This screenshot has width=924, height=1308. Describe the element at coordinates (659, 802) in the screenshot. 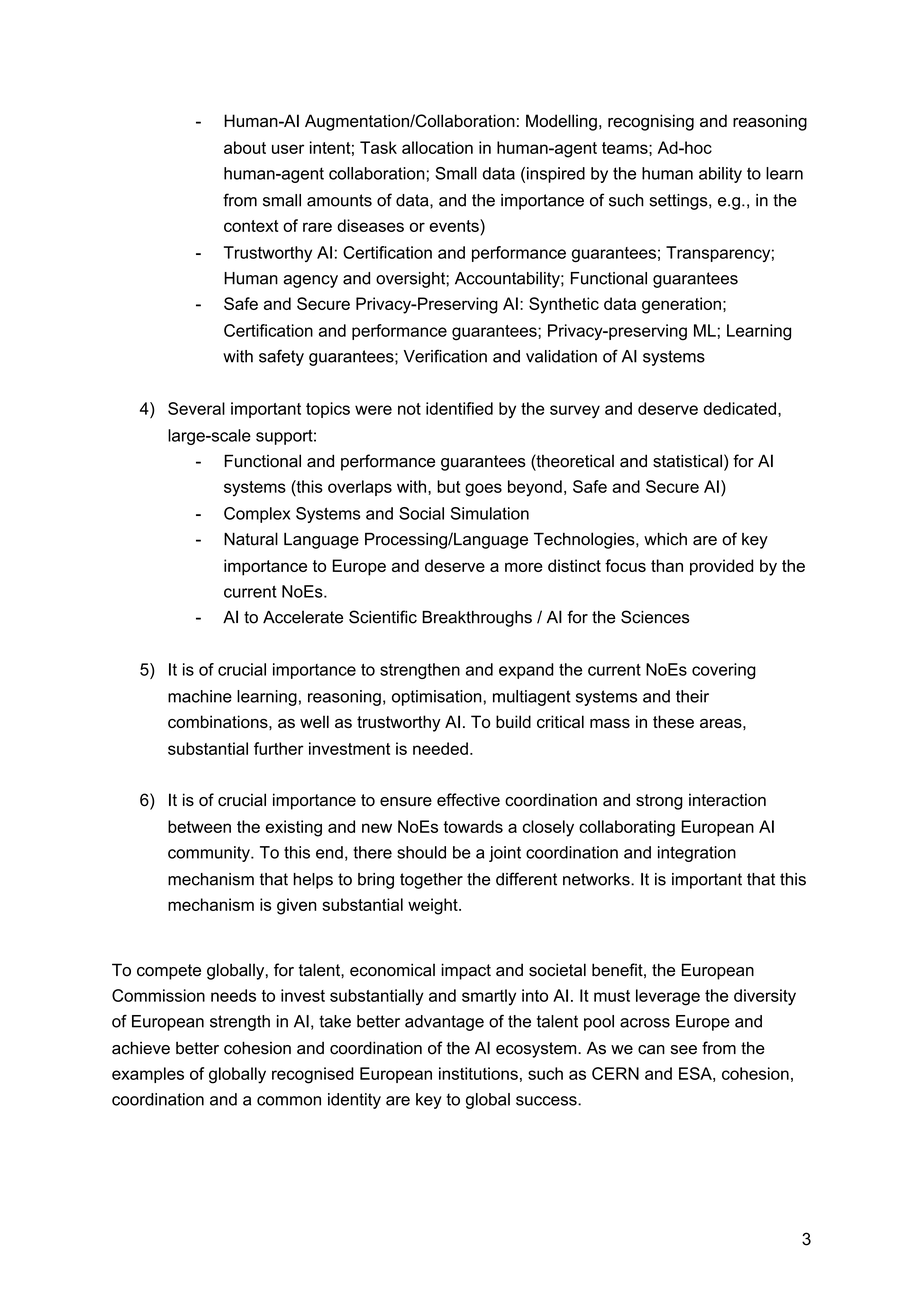

I see `strong` at that location.
